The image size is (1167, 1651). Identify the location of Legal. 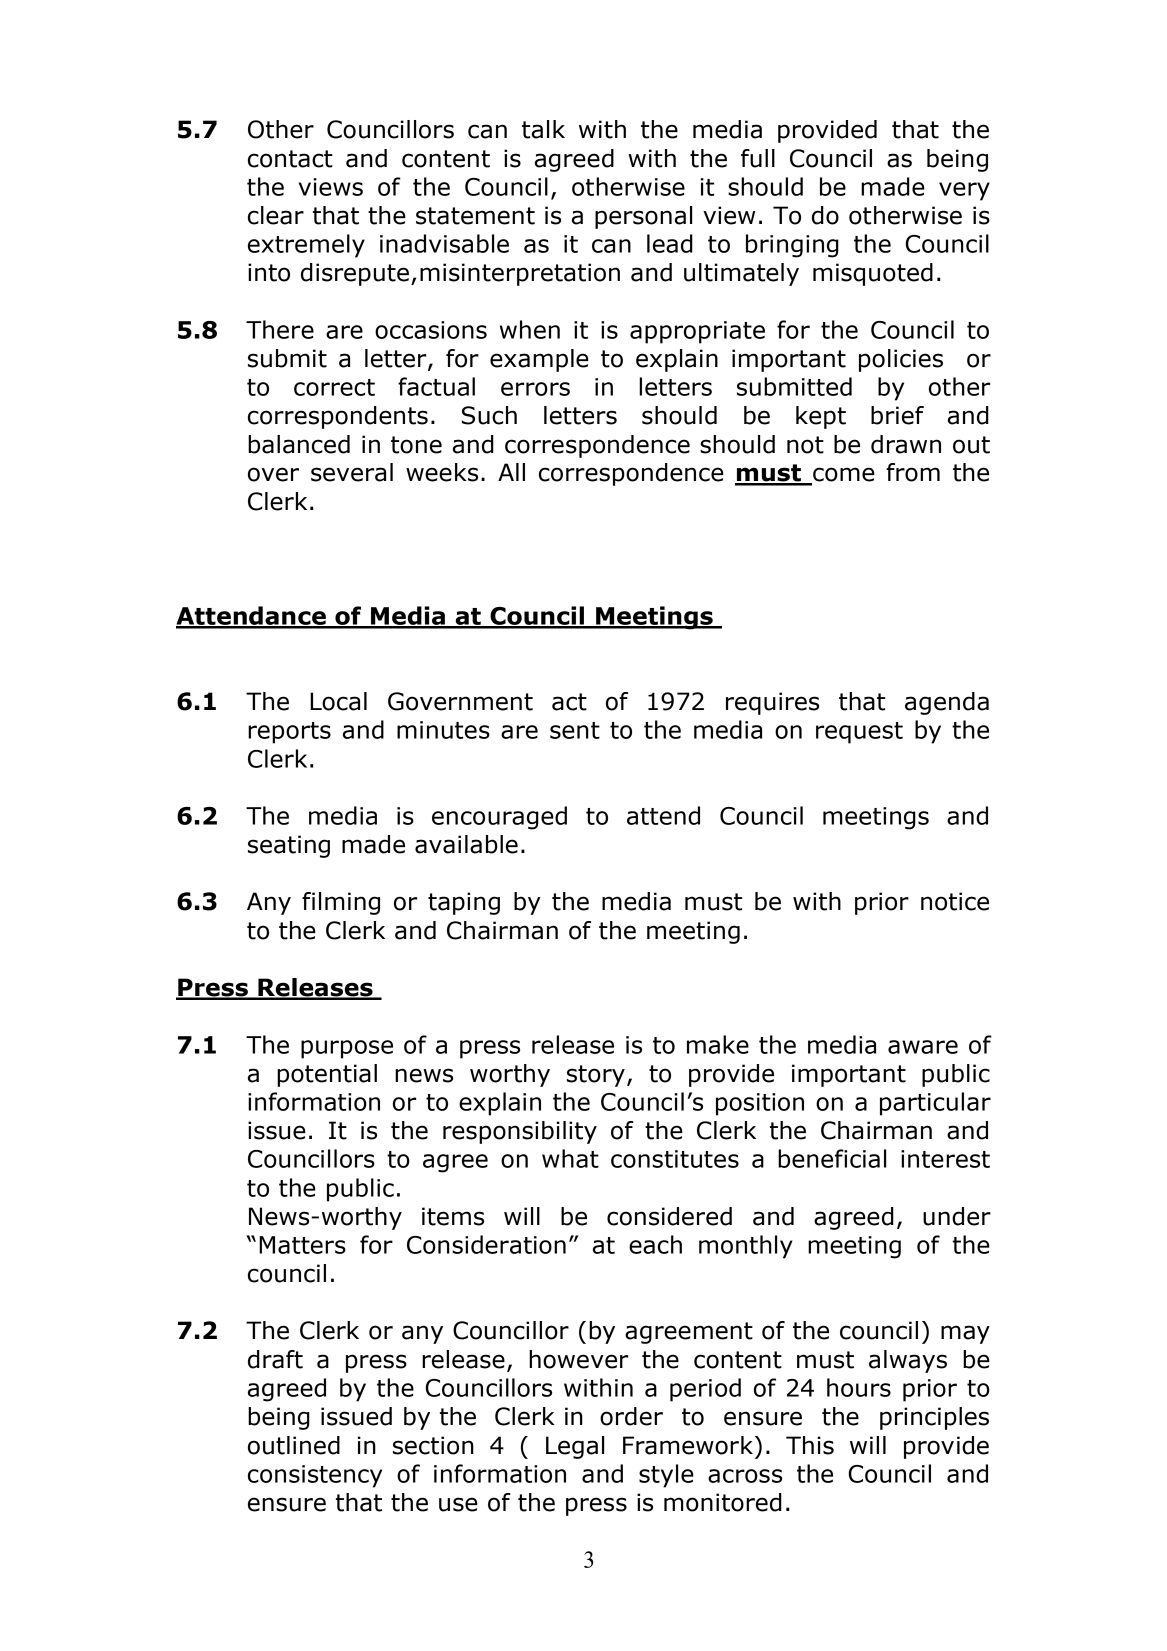
(575, 1447).
